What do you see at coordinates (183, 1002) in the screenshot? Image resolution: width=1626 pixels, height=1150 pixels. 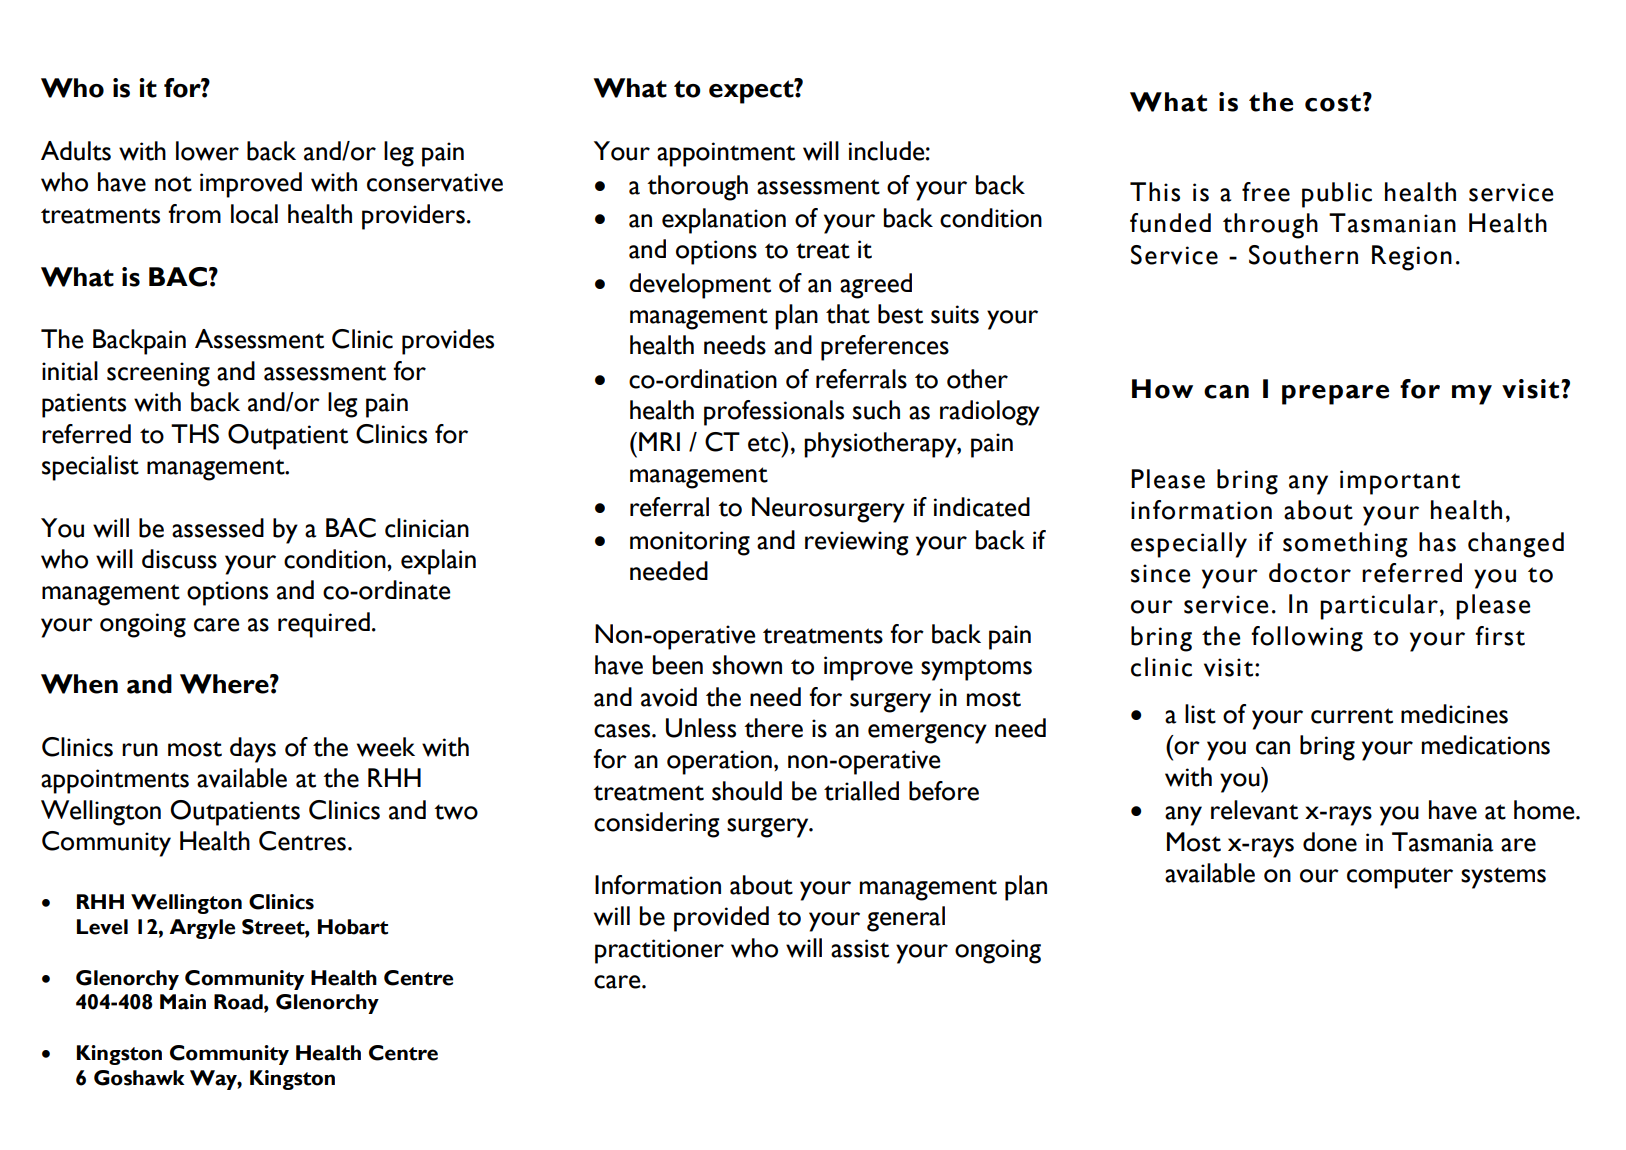 I see `Main` at bounding box center [183, 1002].
